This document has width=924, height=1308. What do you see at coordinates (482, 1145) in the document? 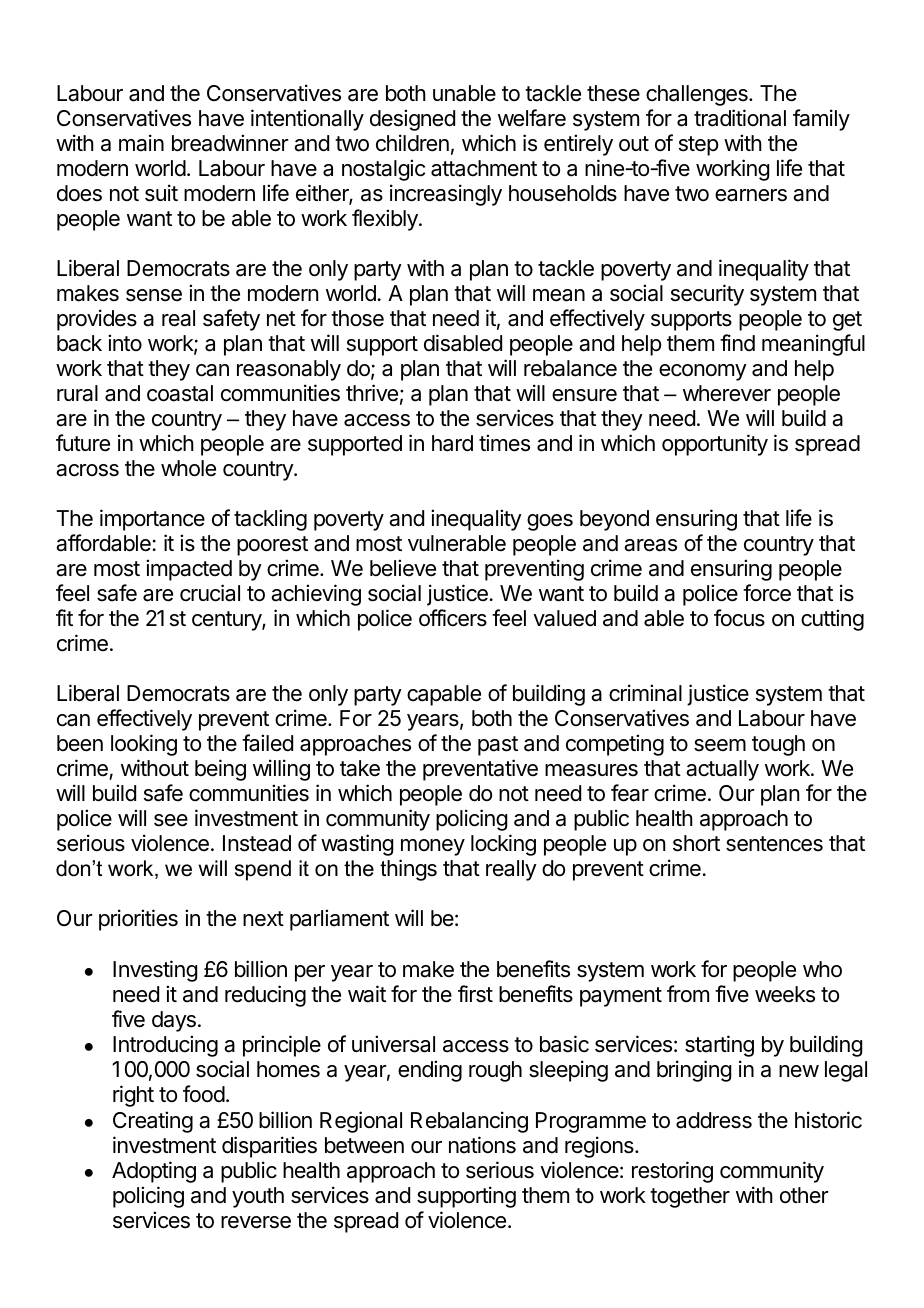
I see `nations` at bounding box center [482, 1145].
